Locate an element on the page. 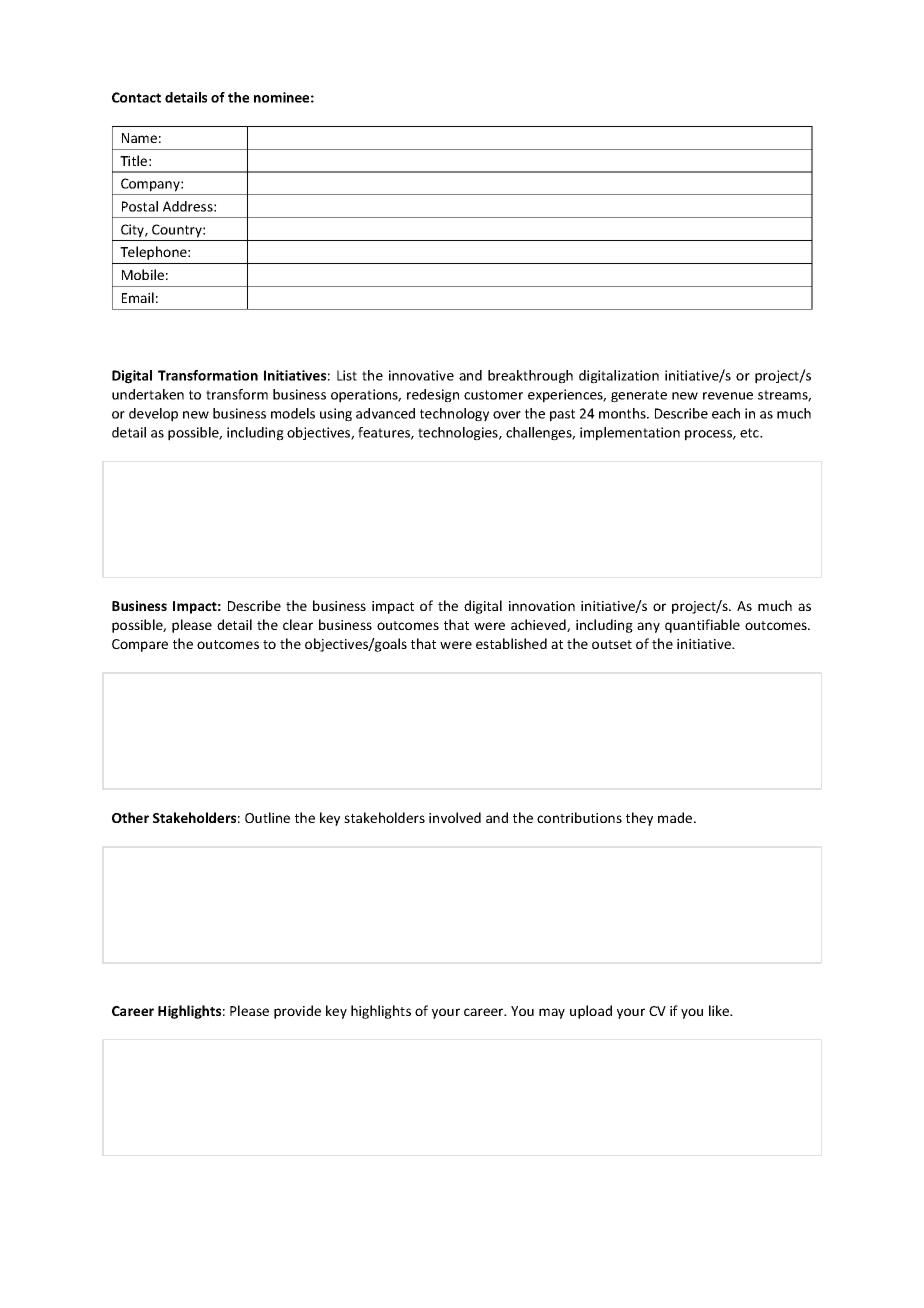  clear is located at coordinates (298, 624).
